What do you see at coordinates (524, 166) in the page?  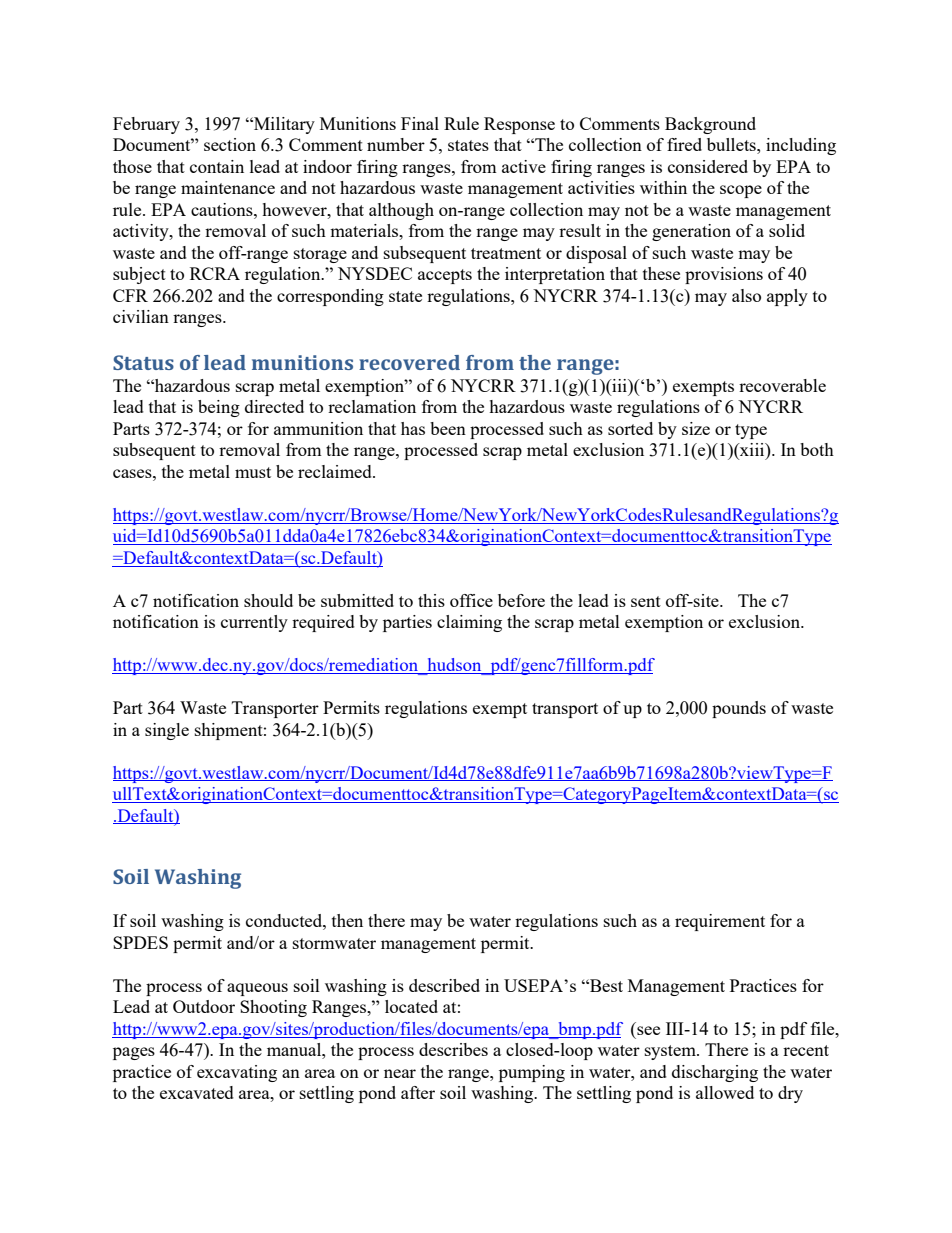 I see `active` at bounding box center [524, 166].
